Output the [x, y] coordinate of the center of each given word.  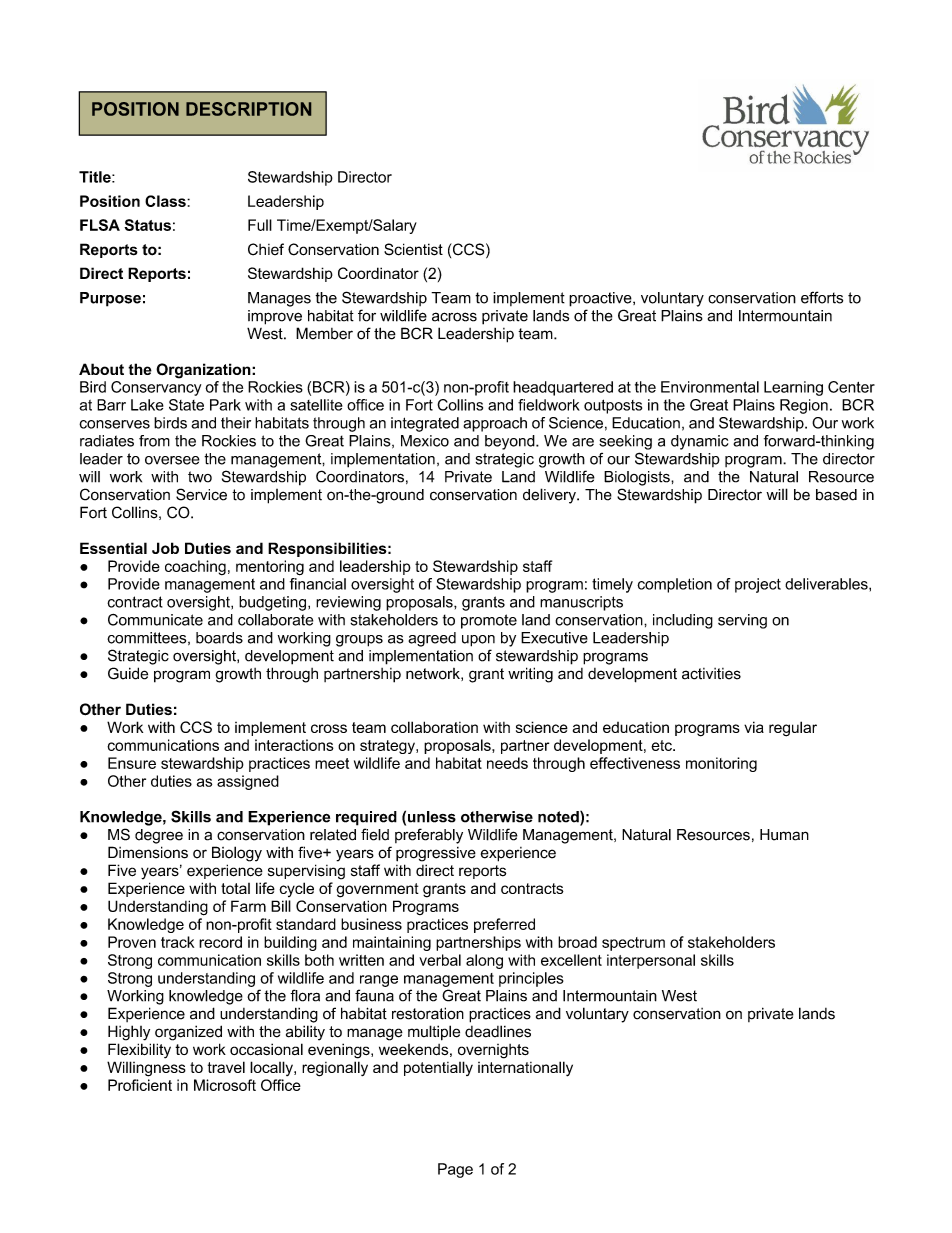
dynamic [699, 442]
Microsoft [225, 1085]
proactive [601, 299]
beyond [511, 442]
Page [455, 1170]
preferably [429, 836]
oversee [172, 460]
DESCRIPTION [248, 109]
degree [159, 836]
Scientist [413, 249]
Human [784, 835]
